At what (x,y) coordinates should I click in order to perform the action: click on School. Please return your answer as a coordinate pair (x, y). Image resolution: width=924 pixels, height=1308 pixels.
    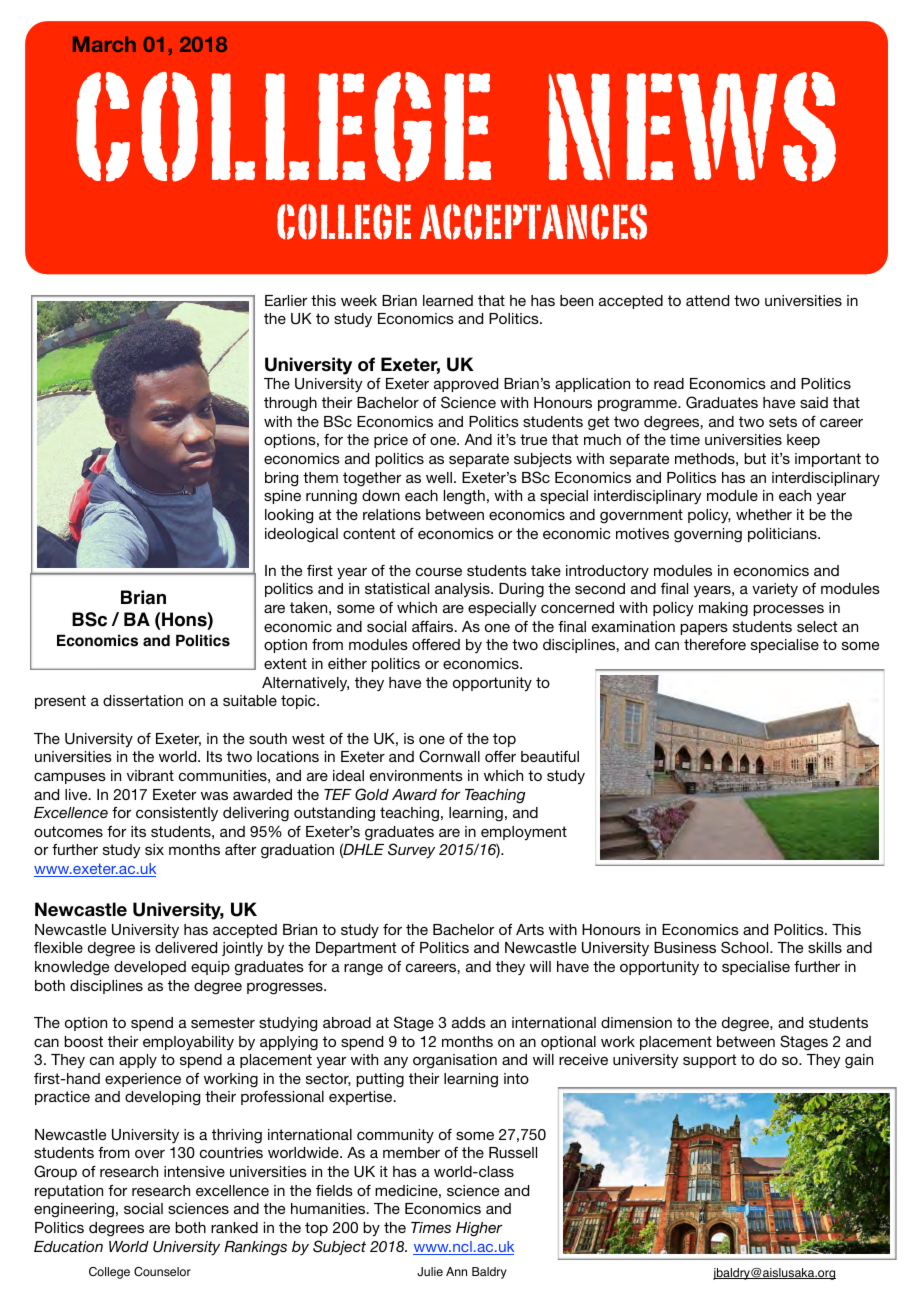
    Looking at the image, I should click on (746, 947).
